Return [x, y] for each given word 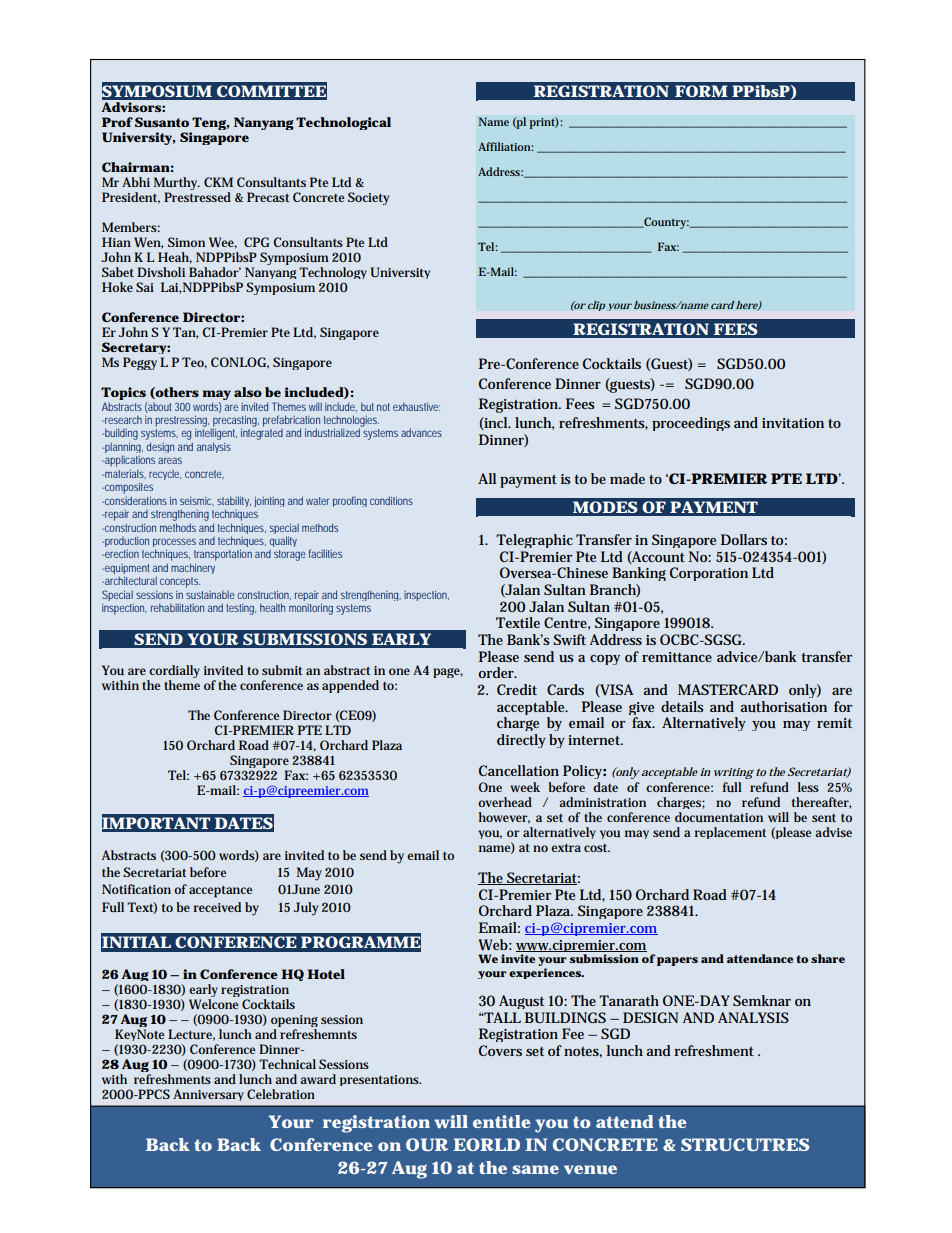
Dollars [744, 539]
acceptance [220, 892]
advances [421, 432]
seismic [197, 501]
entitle [502, 1121]
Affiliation [505, 146]
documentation [719, 817]
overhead [505, 802]
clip [596, 306]
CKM [218, 182]
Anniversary [208, 1095]
